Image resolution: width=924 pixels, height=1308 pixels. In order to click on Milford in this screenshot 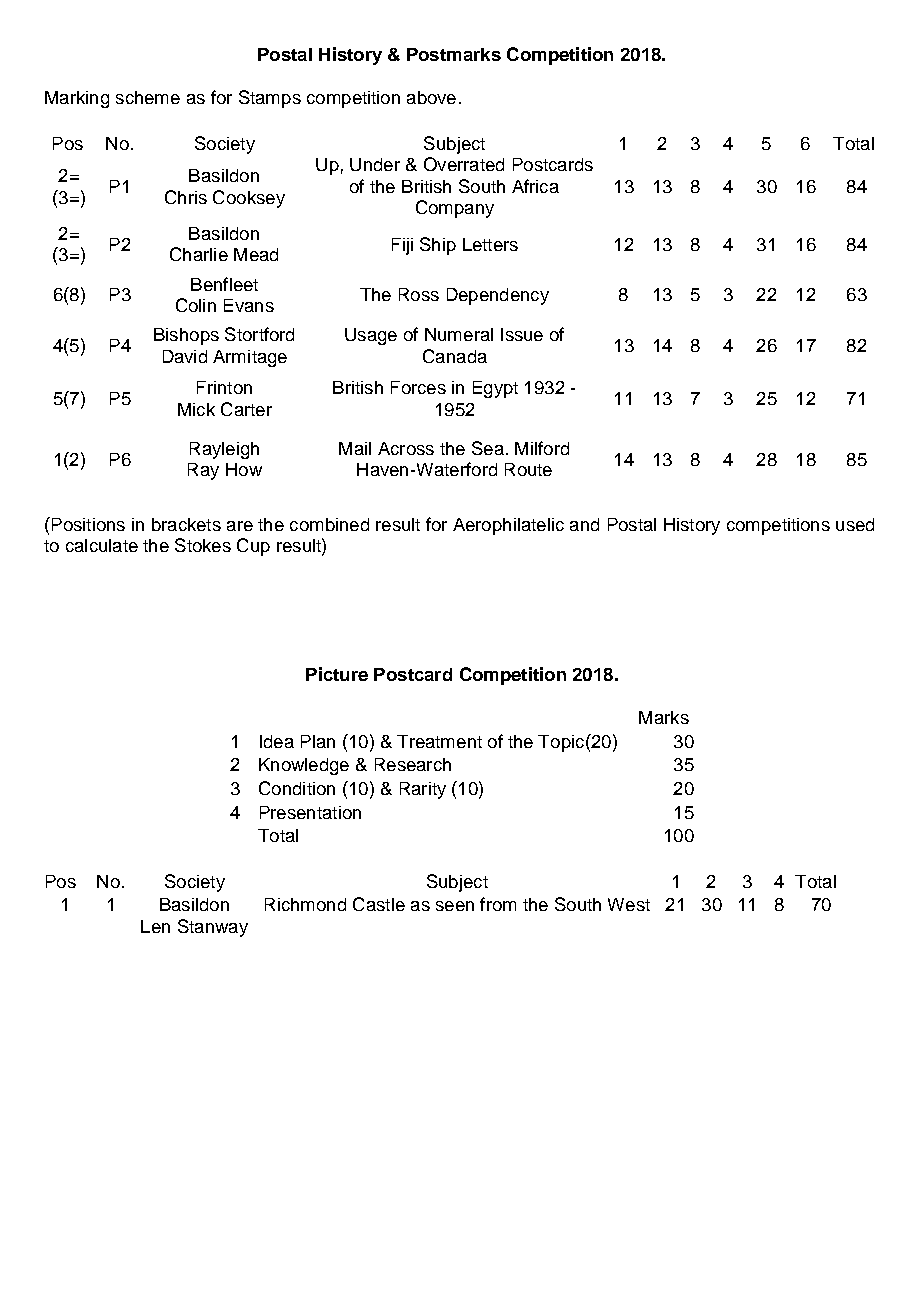, I will do `click(542, 448)`.
